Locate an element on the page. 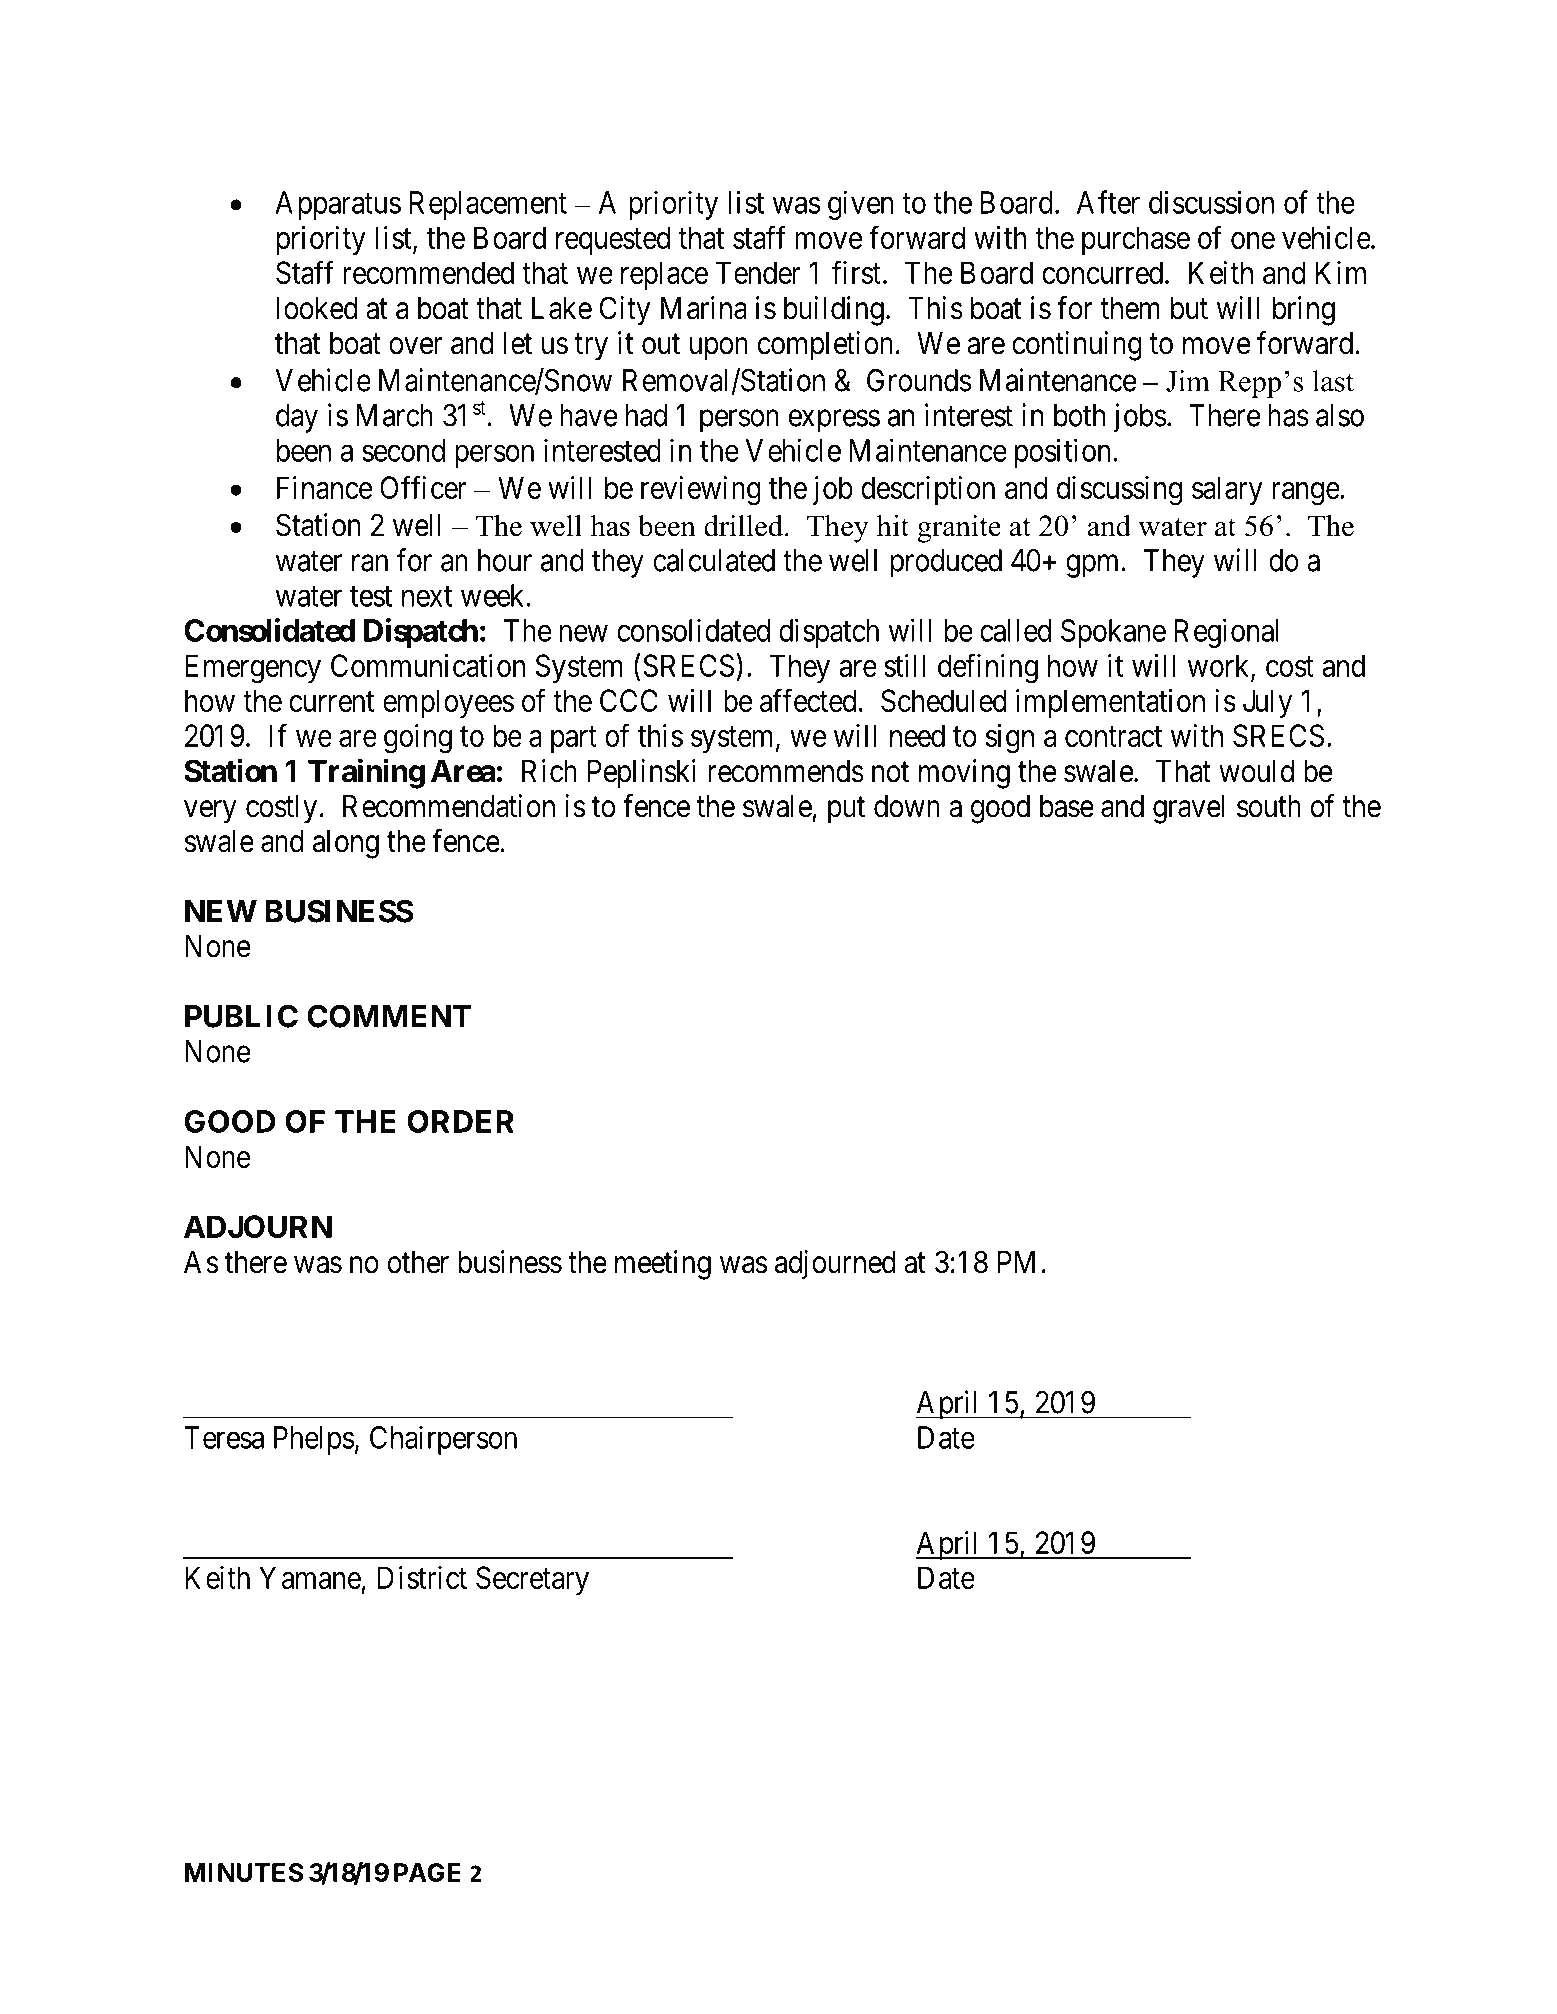  Tender is located at coordinates (758, 272).
